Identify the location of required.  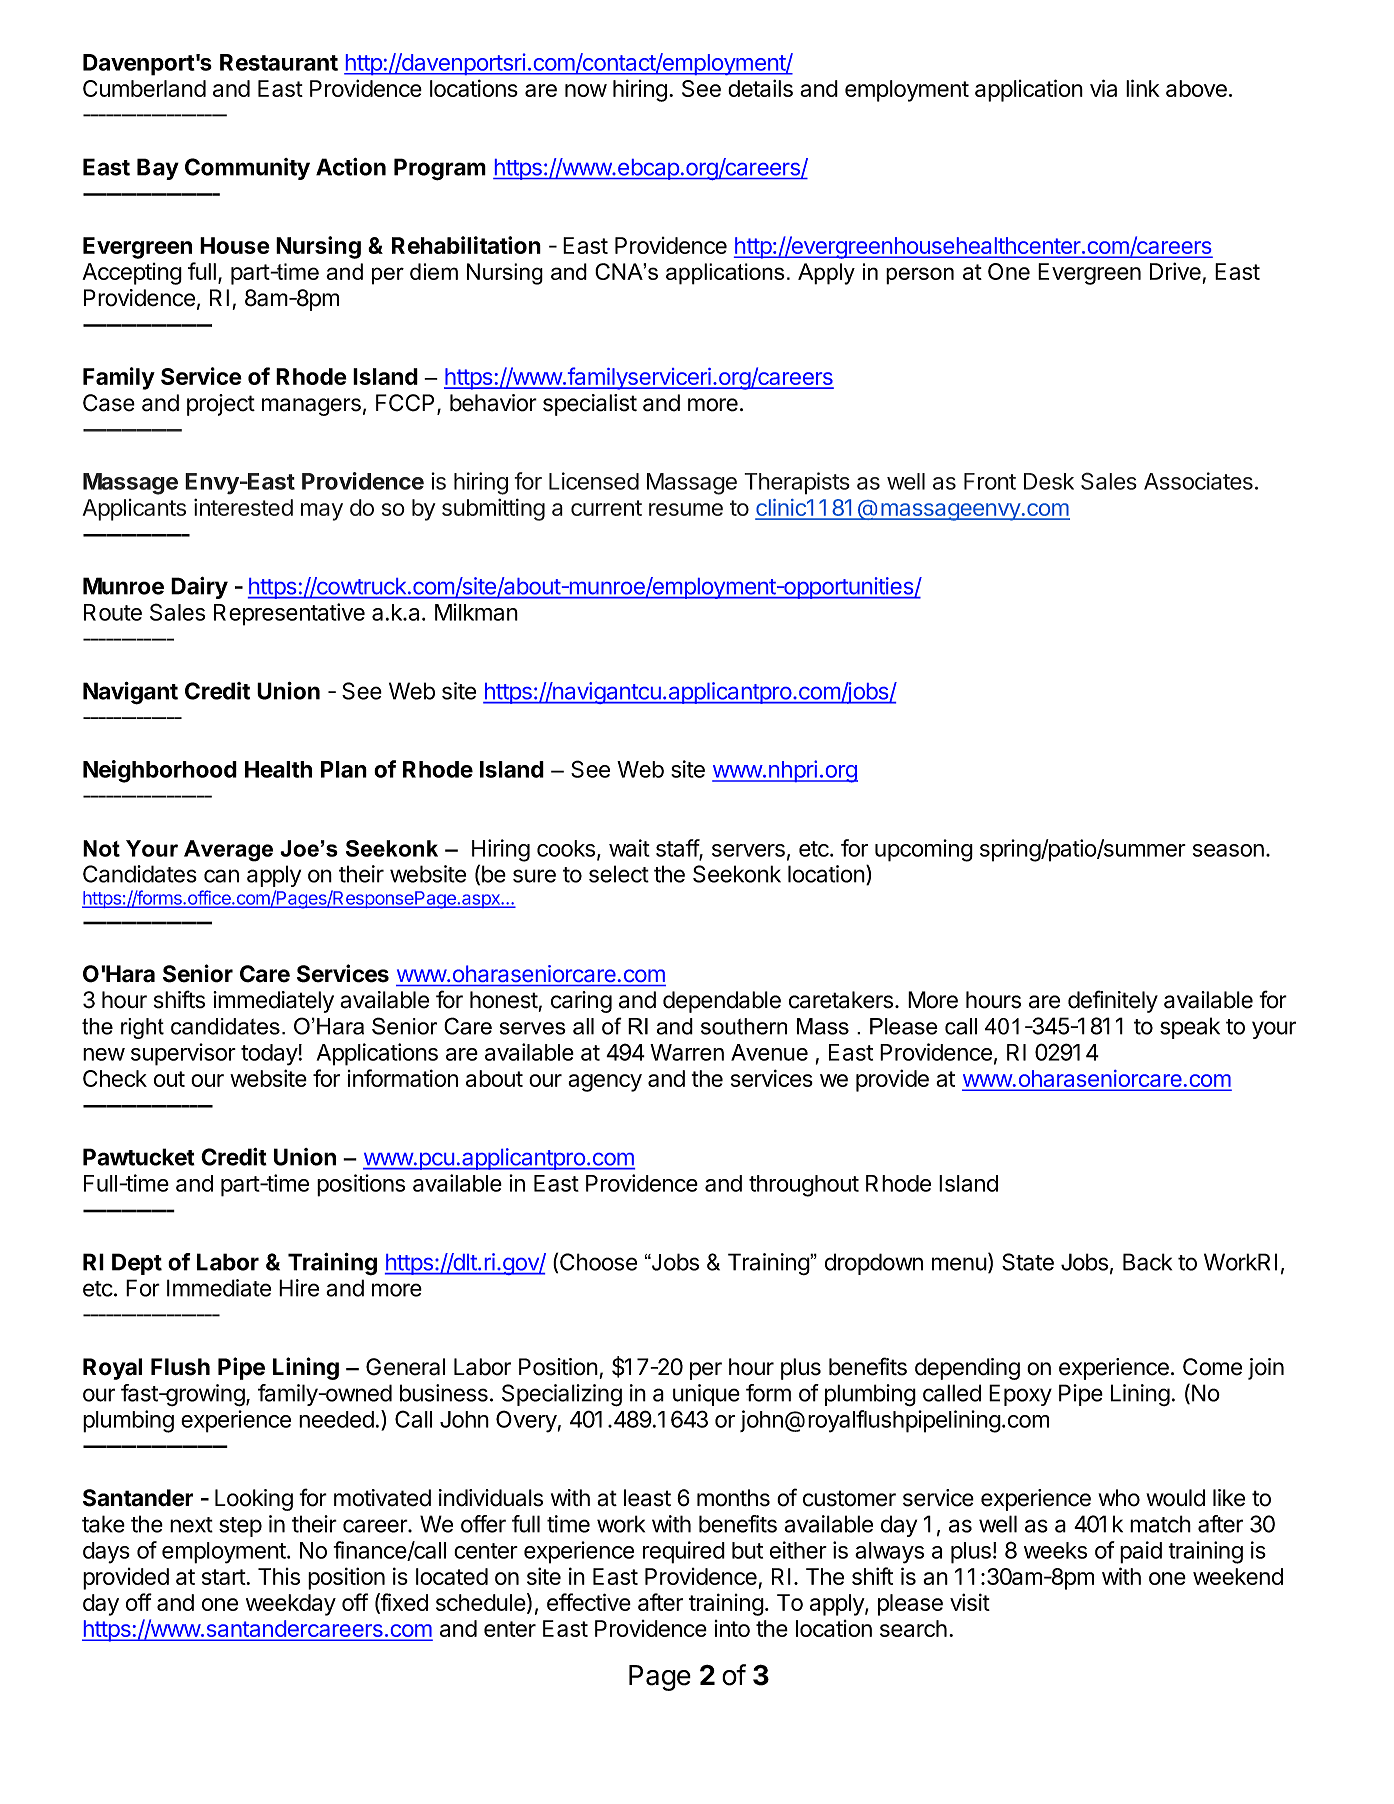
(684, 1552).
